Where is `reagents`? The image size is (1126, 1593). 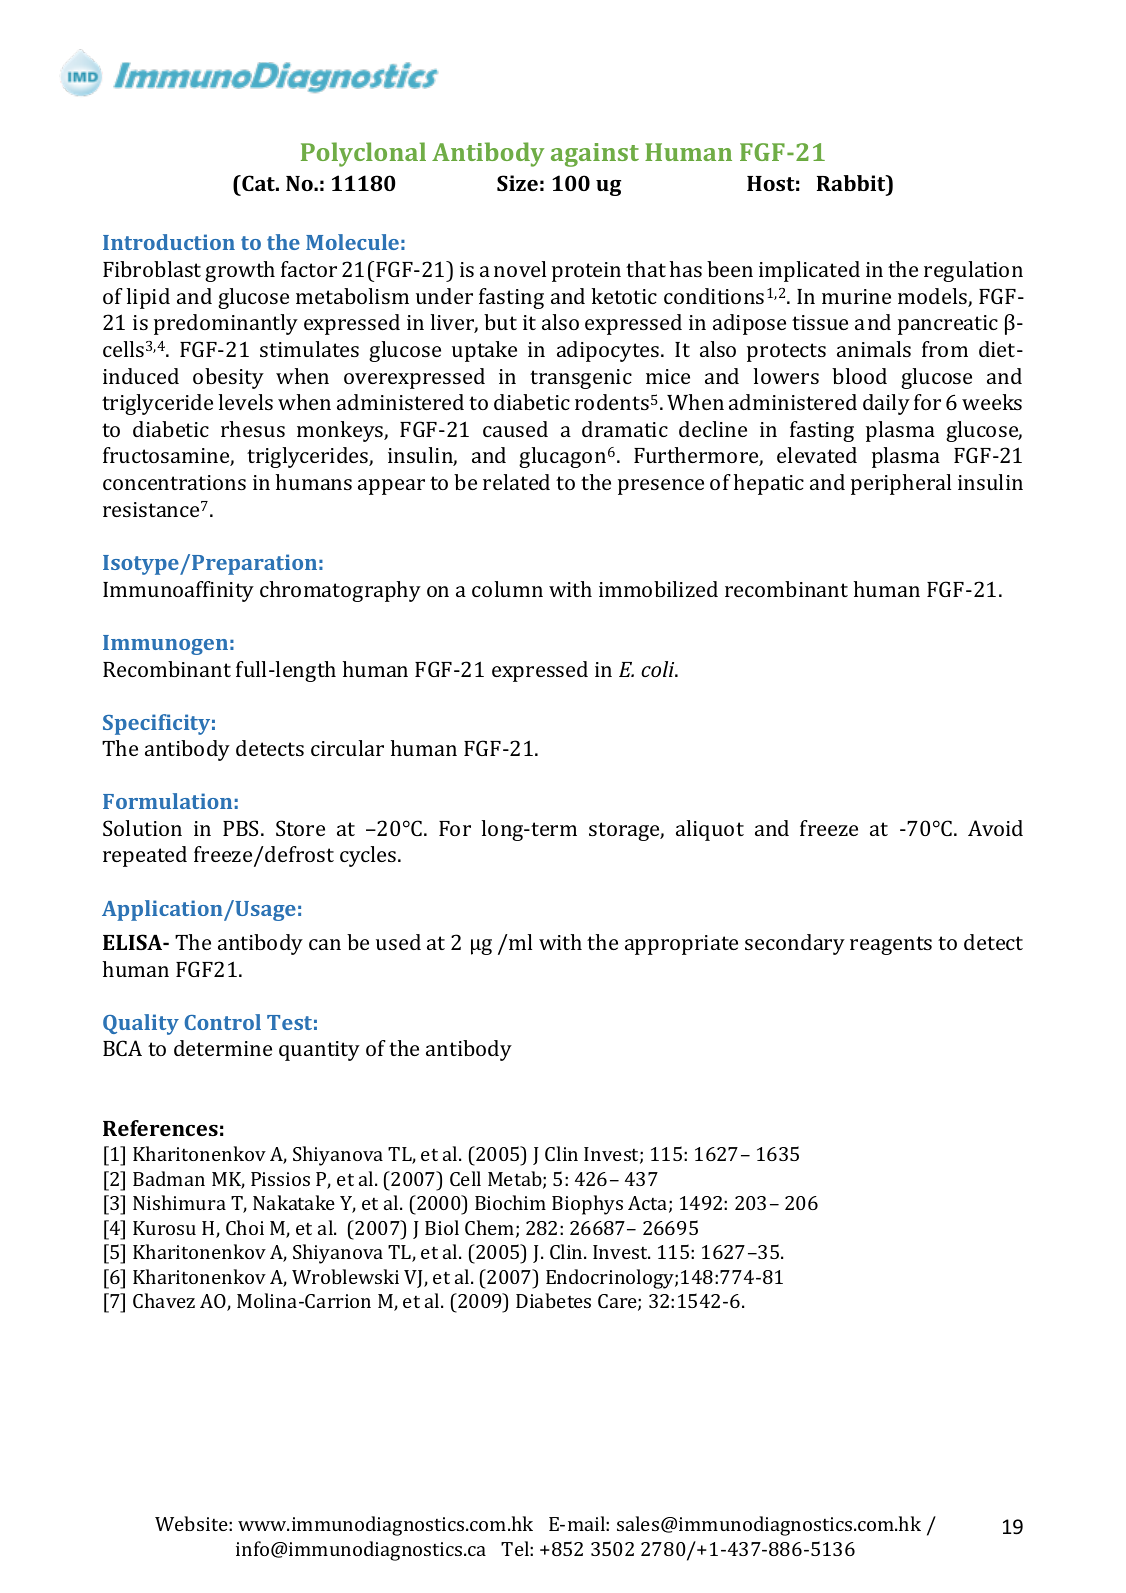
reagents is located at coordinates (891, 945).
